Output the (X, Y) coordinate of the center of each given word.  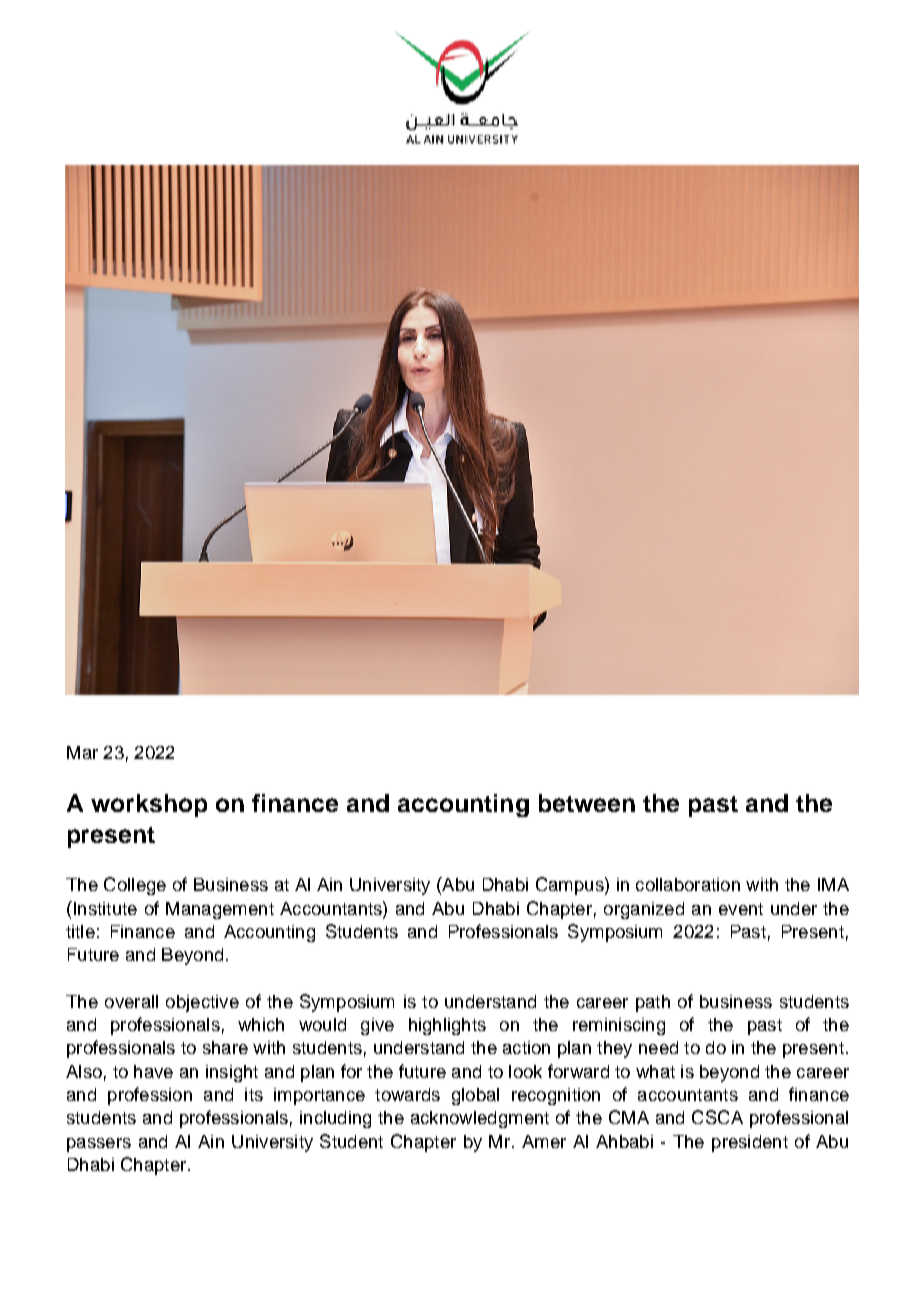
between (587, 803)
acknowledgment (480, 1119)
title (80, 931)
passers (99, 1145)
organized (644, 910)
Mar (82, 752)
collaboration (688, 884)
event (741, 909)
